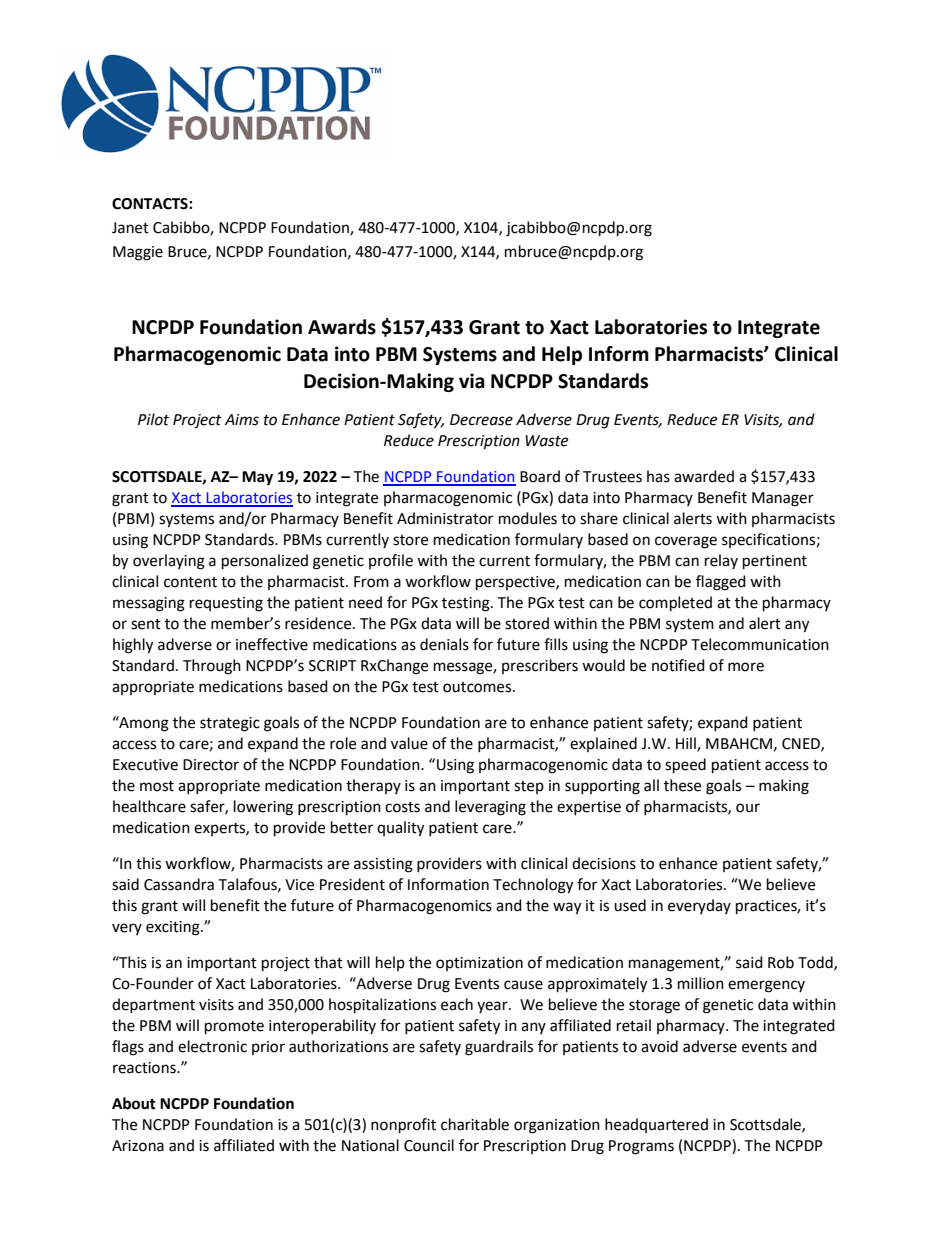 The height and width of the document is (1233, 952). Describe the element at coordinates (242, 420) in the document. I see `Aims` at that location.
